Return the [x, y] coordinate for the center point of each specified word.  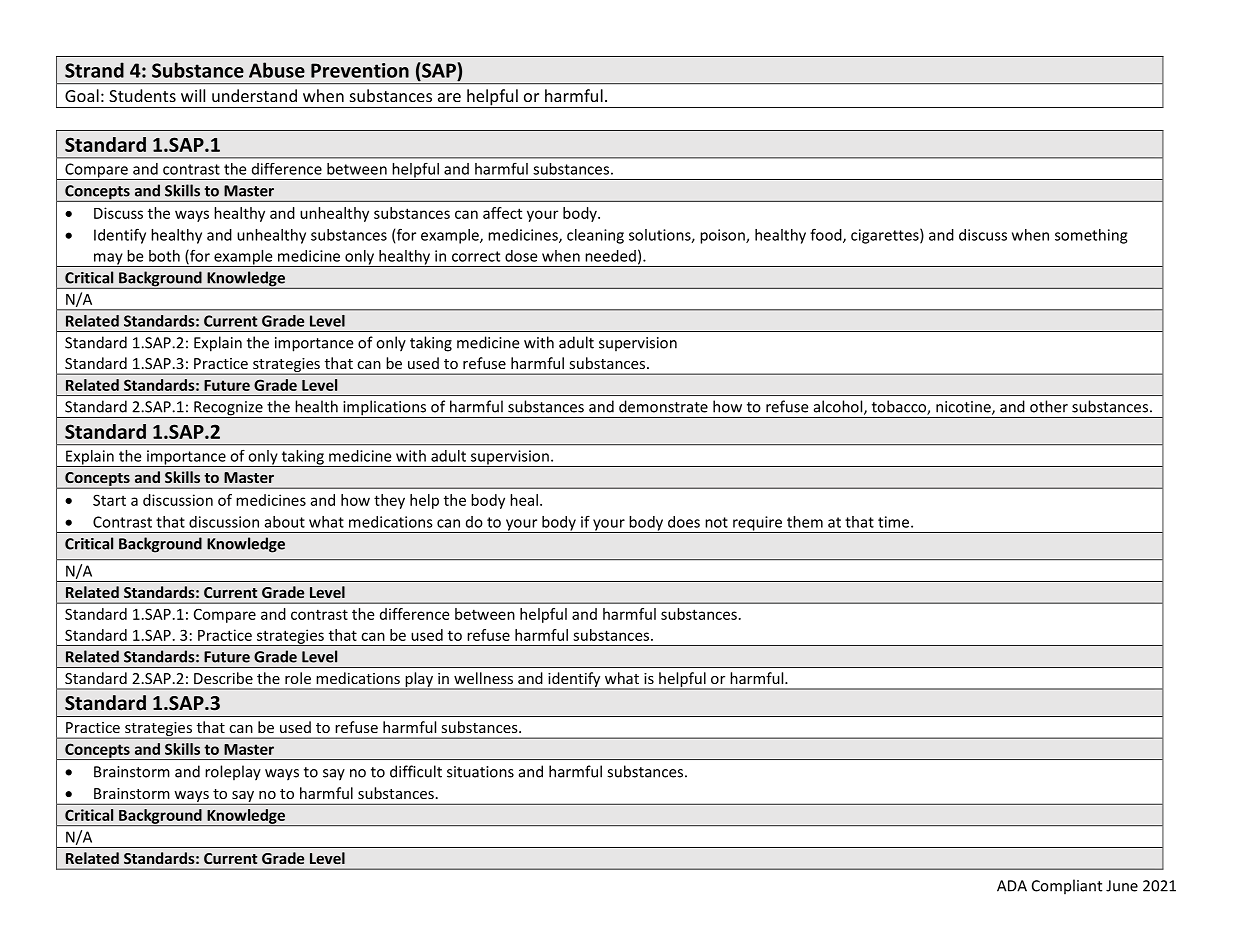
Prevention [360, 70]
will [193, 95]
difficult [416, 771]
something [1091, 236]
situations [480, 772]
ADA [1012, 886]
